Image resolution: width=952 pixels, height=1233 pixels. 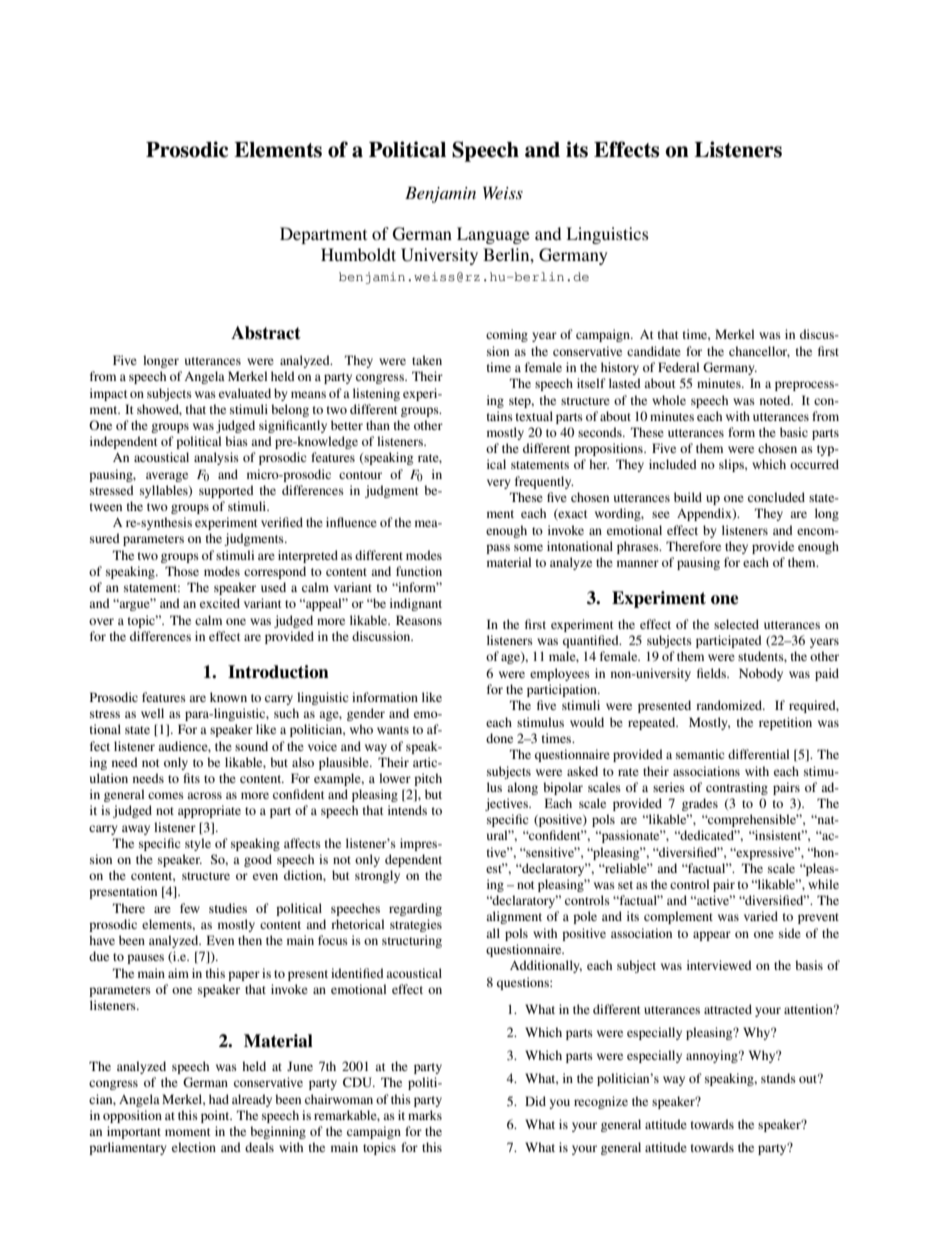 What do you see at coordinates (498, 484) in the page?
I see `very` at bounding box center [498, 484].
